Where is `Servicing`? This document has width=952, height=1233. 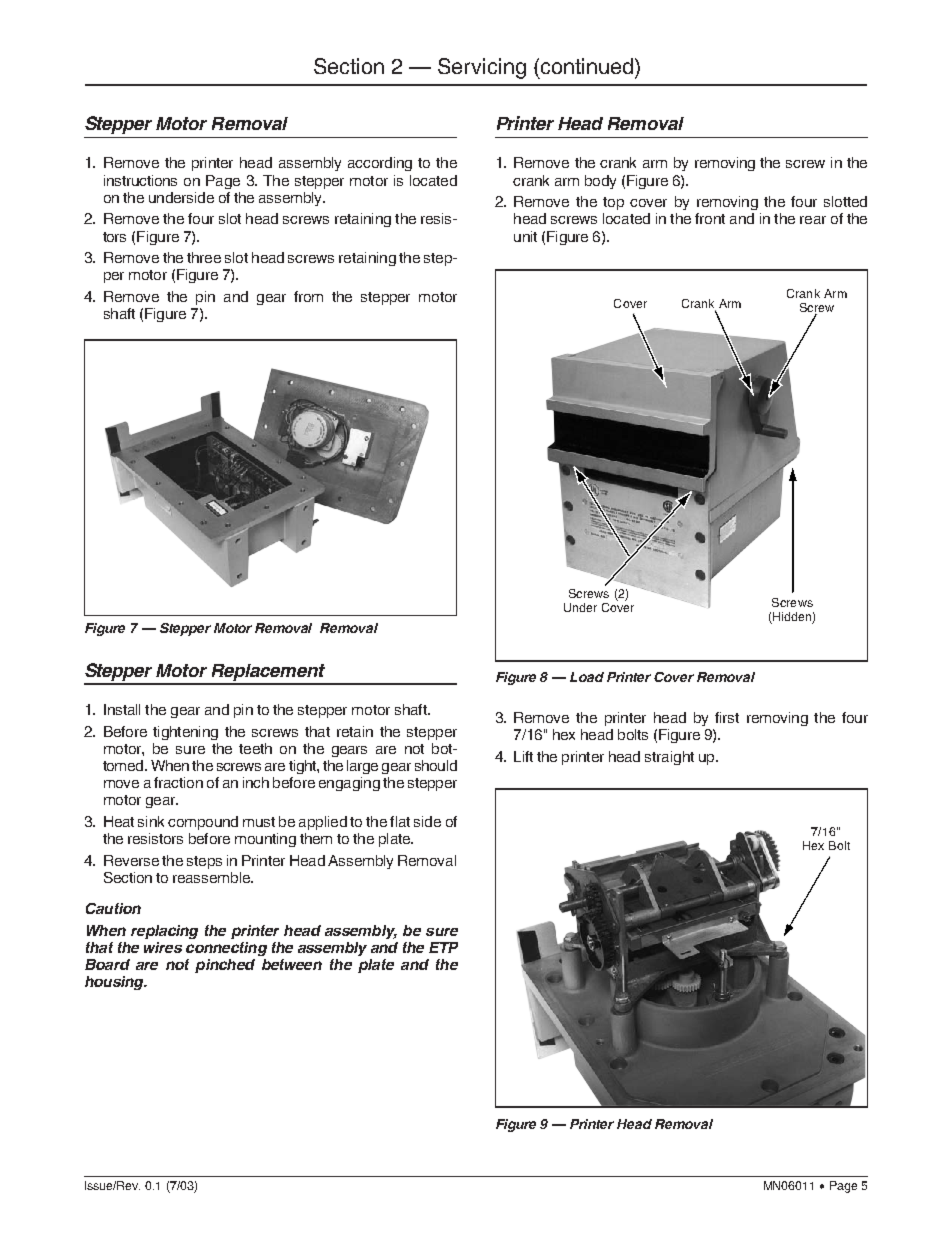
Servicing is located at coordinates (482, 68).
